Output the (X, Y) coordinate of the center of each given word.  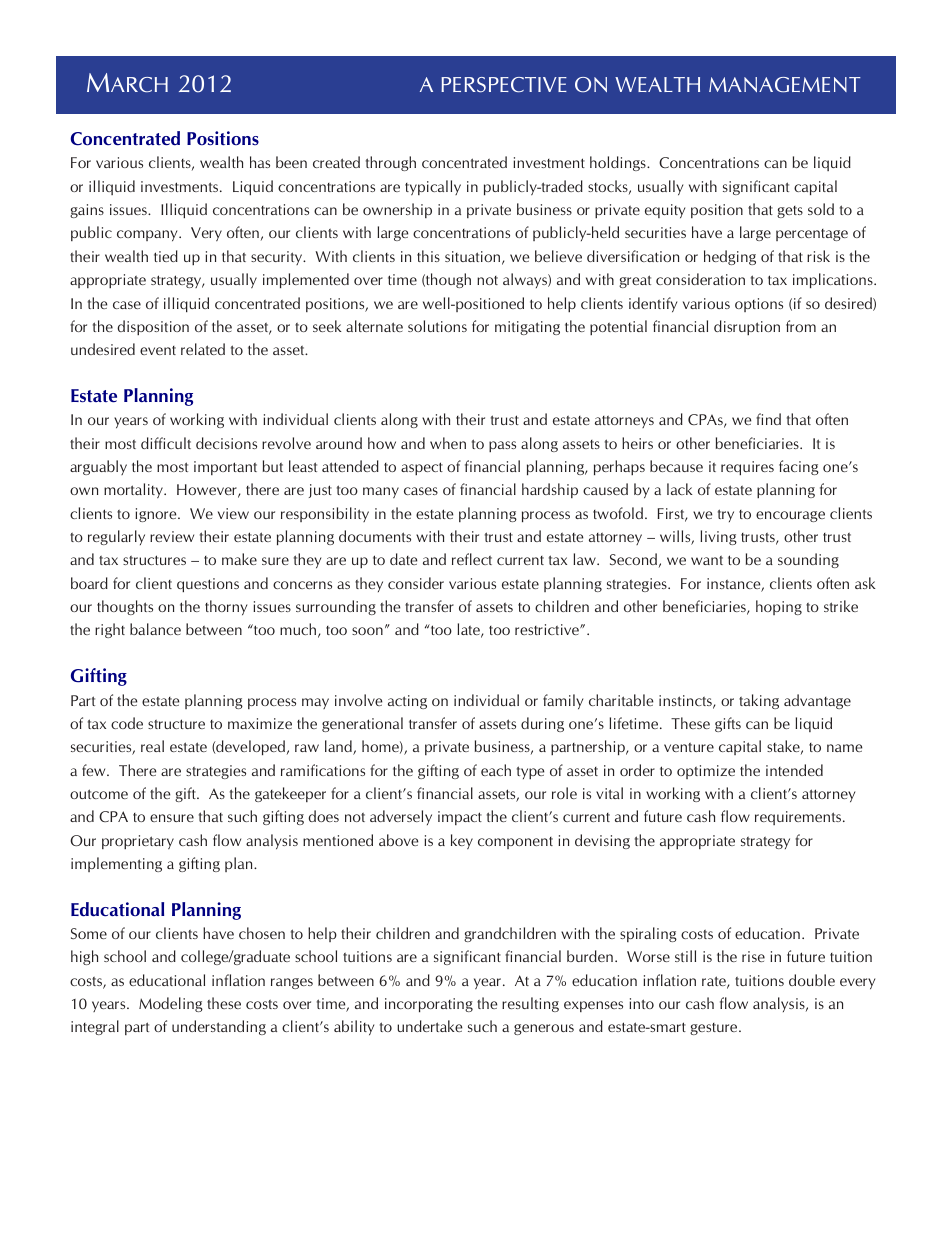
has (260, 162)
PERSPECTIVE (504, 85)
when (448, 443)
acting (407, 702)
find (768, 419)
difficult (166, 443)
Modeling (171, 1004)
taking (759, 701)
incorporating (429, 1005)
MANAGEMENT (785, 85)
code (127, 723)
